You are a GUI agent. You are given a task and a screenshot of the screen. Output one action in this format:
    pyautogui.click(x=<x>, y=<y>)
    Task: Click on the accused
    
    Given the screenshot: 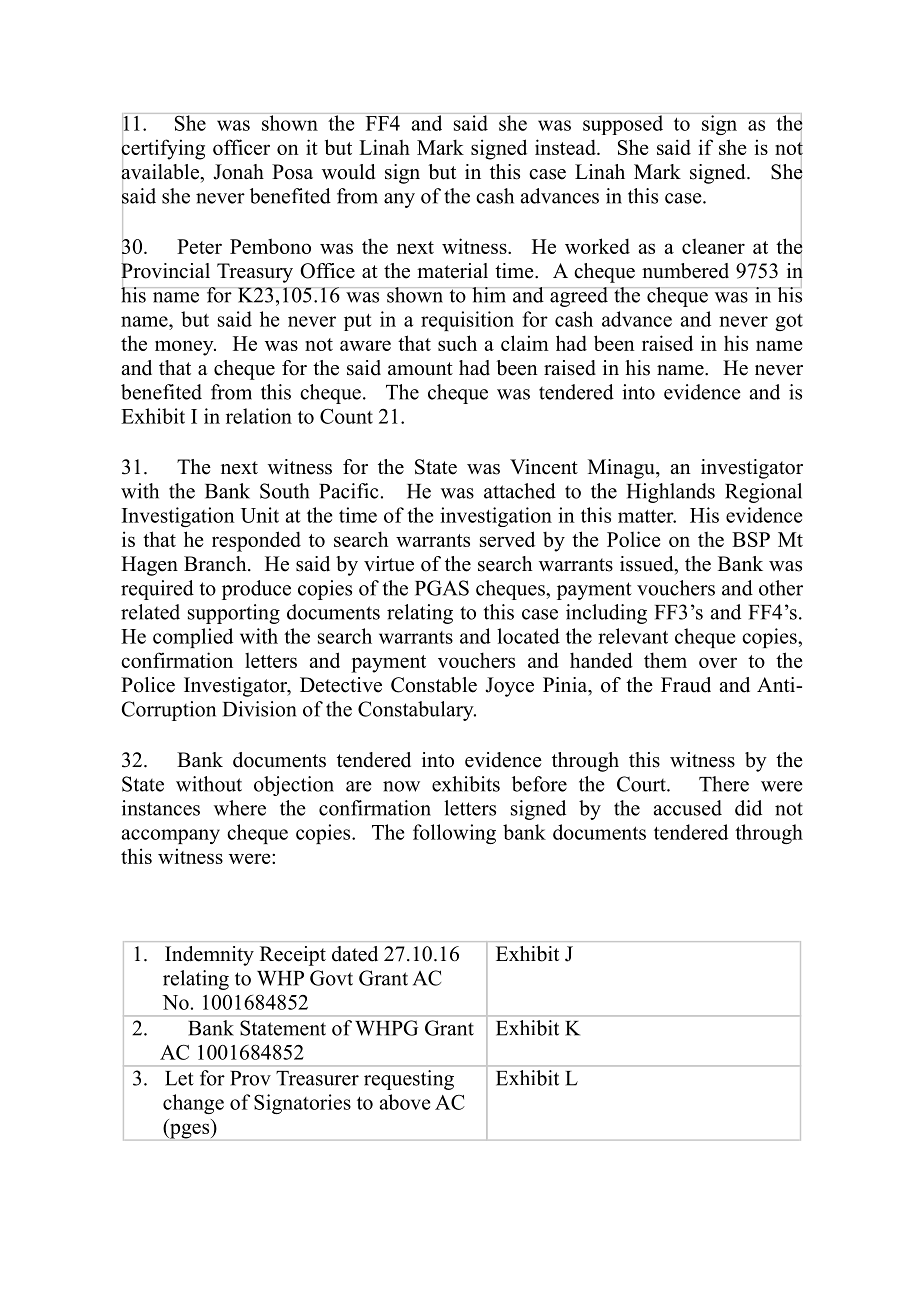 What is the action you would take?
    pyautogui.click(x=688, y=808)
